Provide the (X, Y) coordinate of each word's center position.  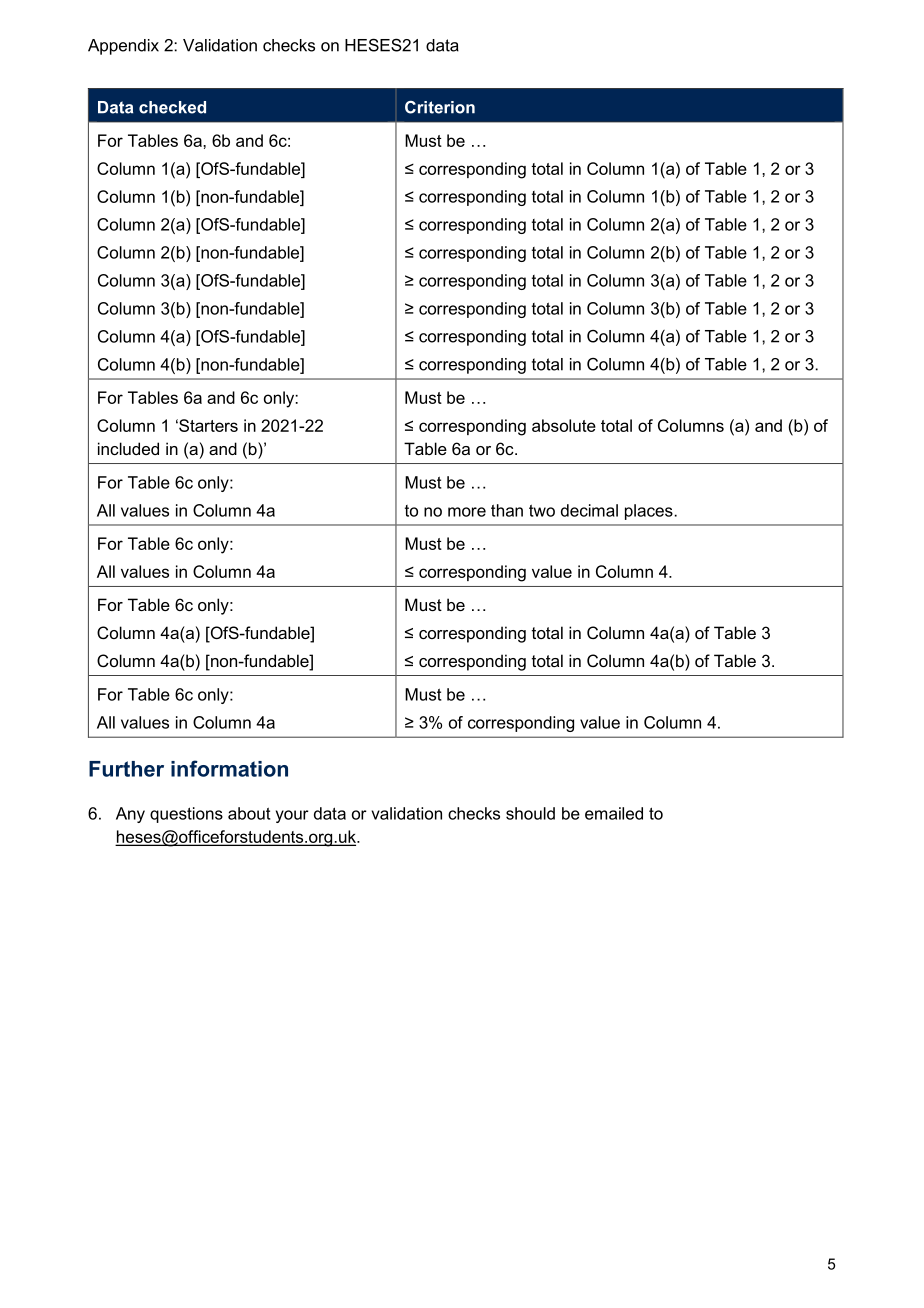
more (467, 512)
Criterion (440, 107)
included (128, 448)
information (229, 768)
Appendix (123, 47)
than (507, 510)
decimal (589, 510)
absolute (564, 425)
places (649, 512)
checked (172, 107)
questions (186, 815)
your (292, 816)
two (542, 510)
